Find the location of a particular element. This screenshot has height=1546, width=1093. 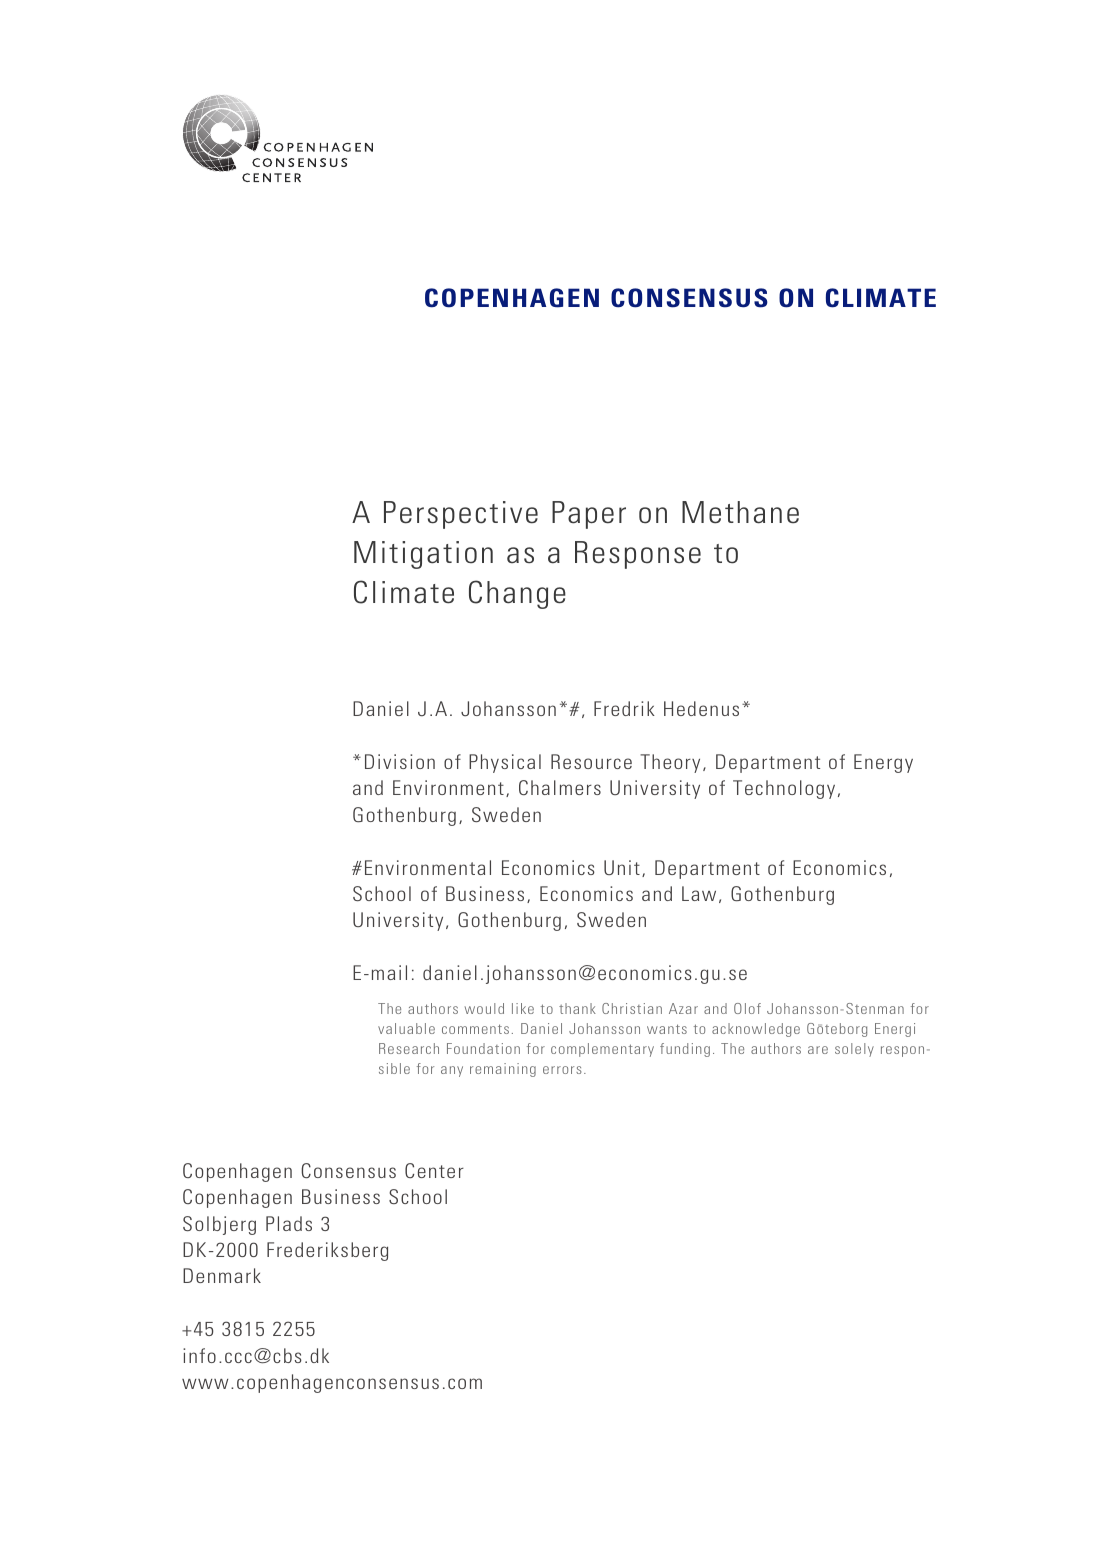

acknowledge is located at coordinates (756, 1030).
